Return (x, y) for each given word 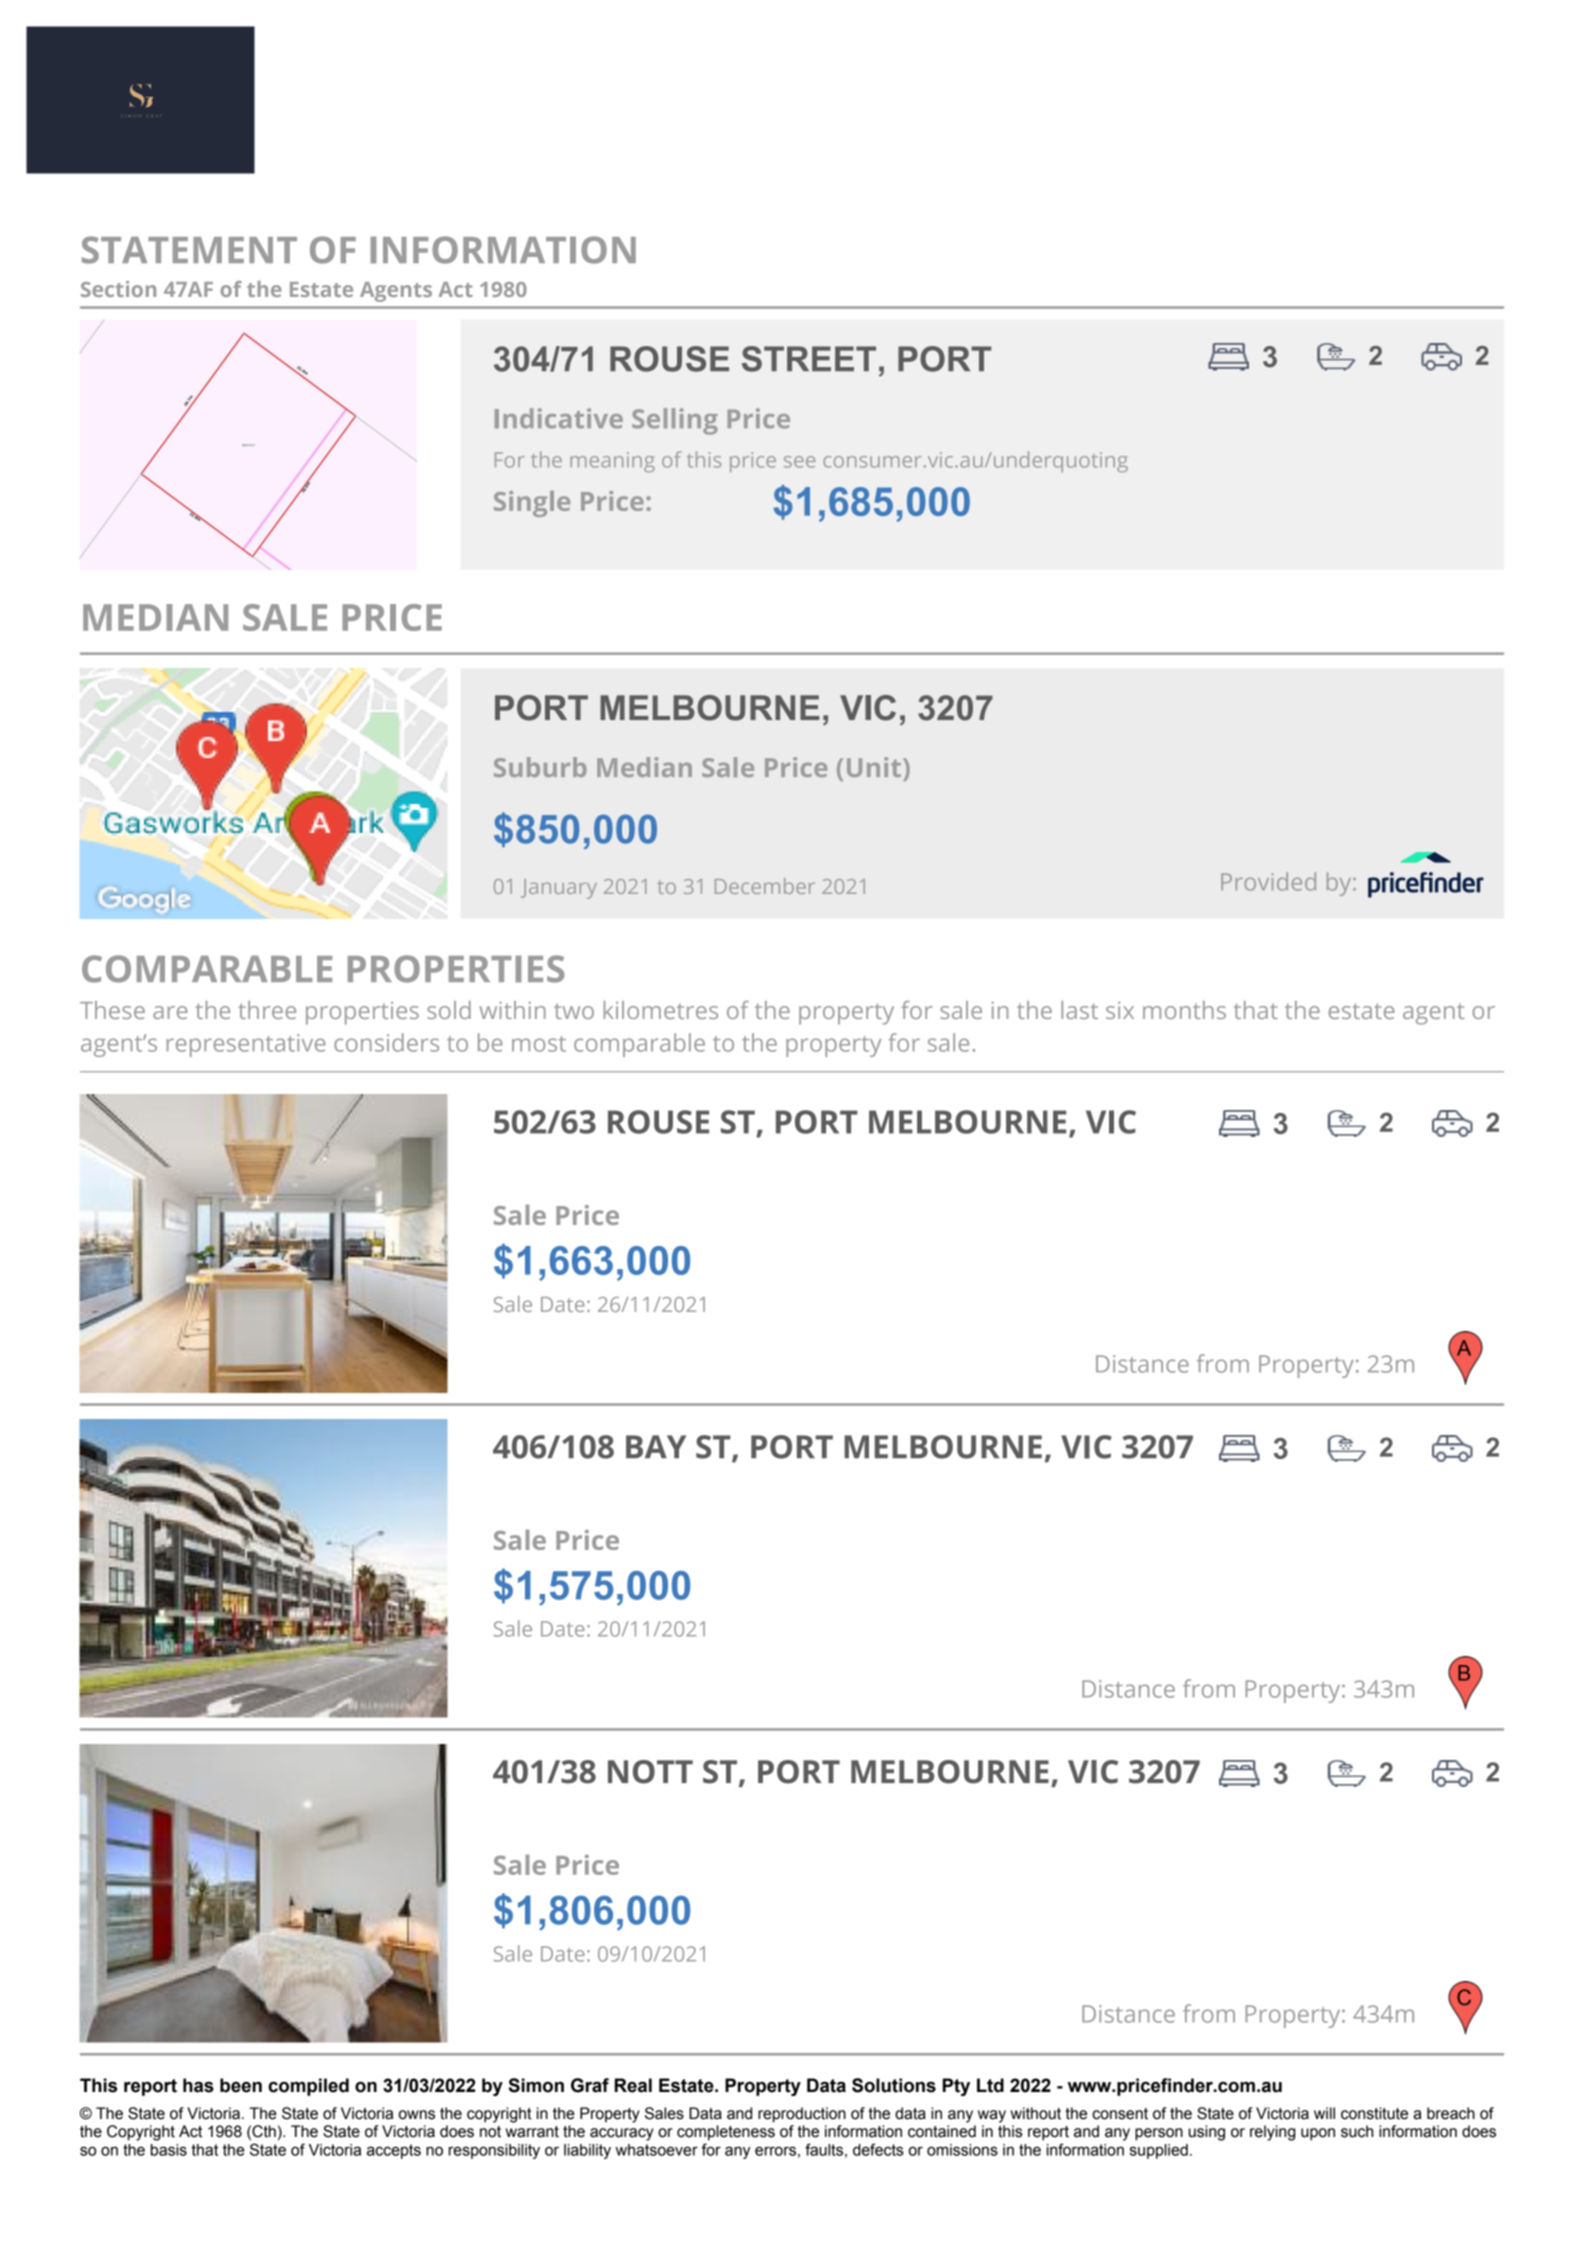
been (241, 2085)
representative (246, 1045)
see (799, 462)
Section (118, 289)
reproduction (802, 2115)
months (1184, 1010)
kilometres (661, 1010)
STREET (809, 359)
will (1324, 2113)
